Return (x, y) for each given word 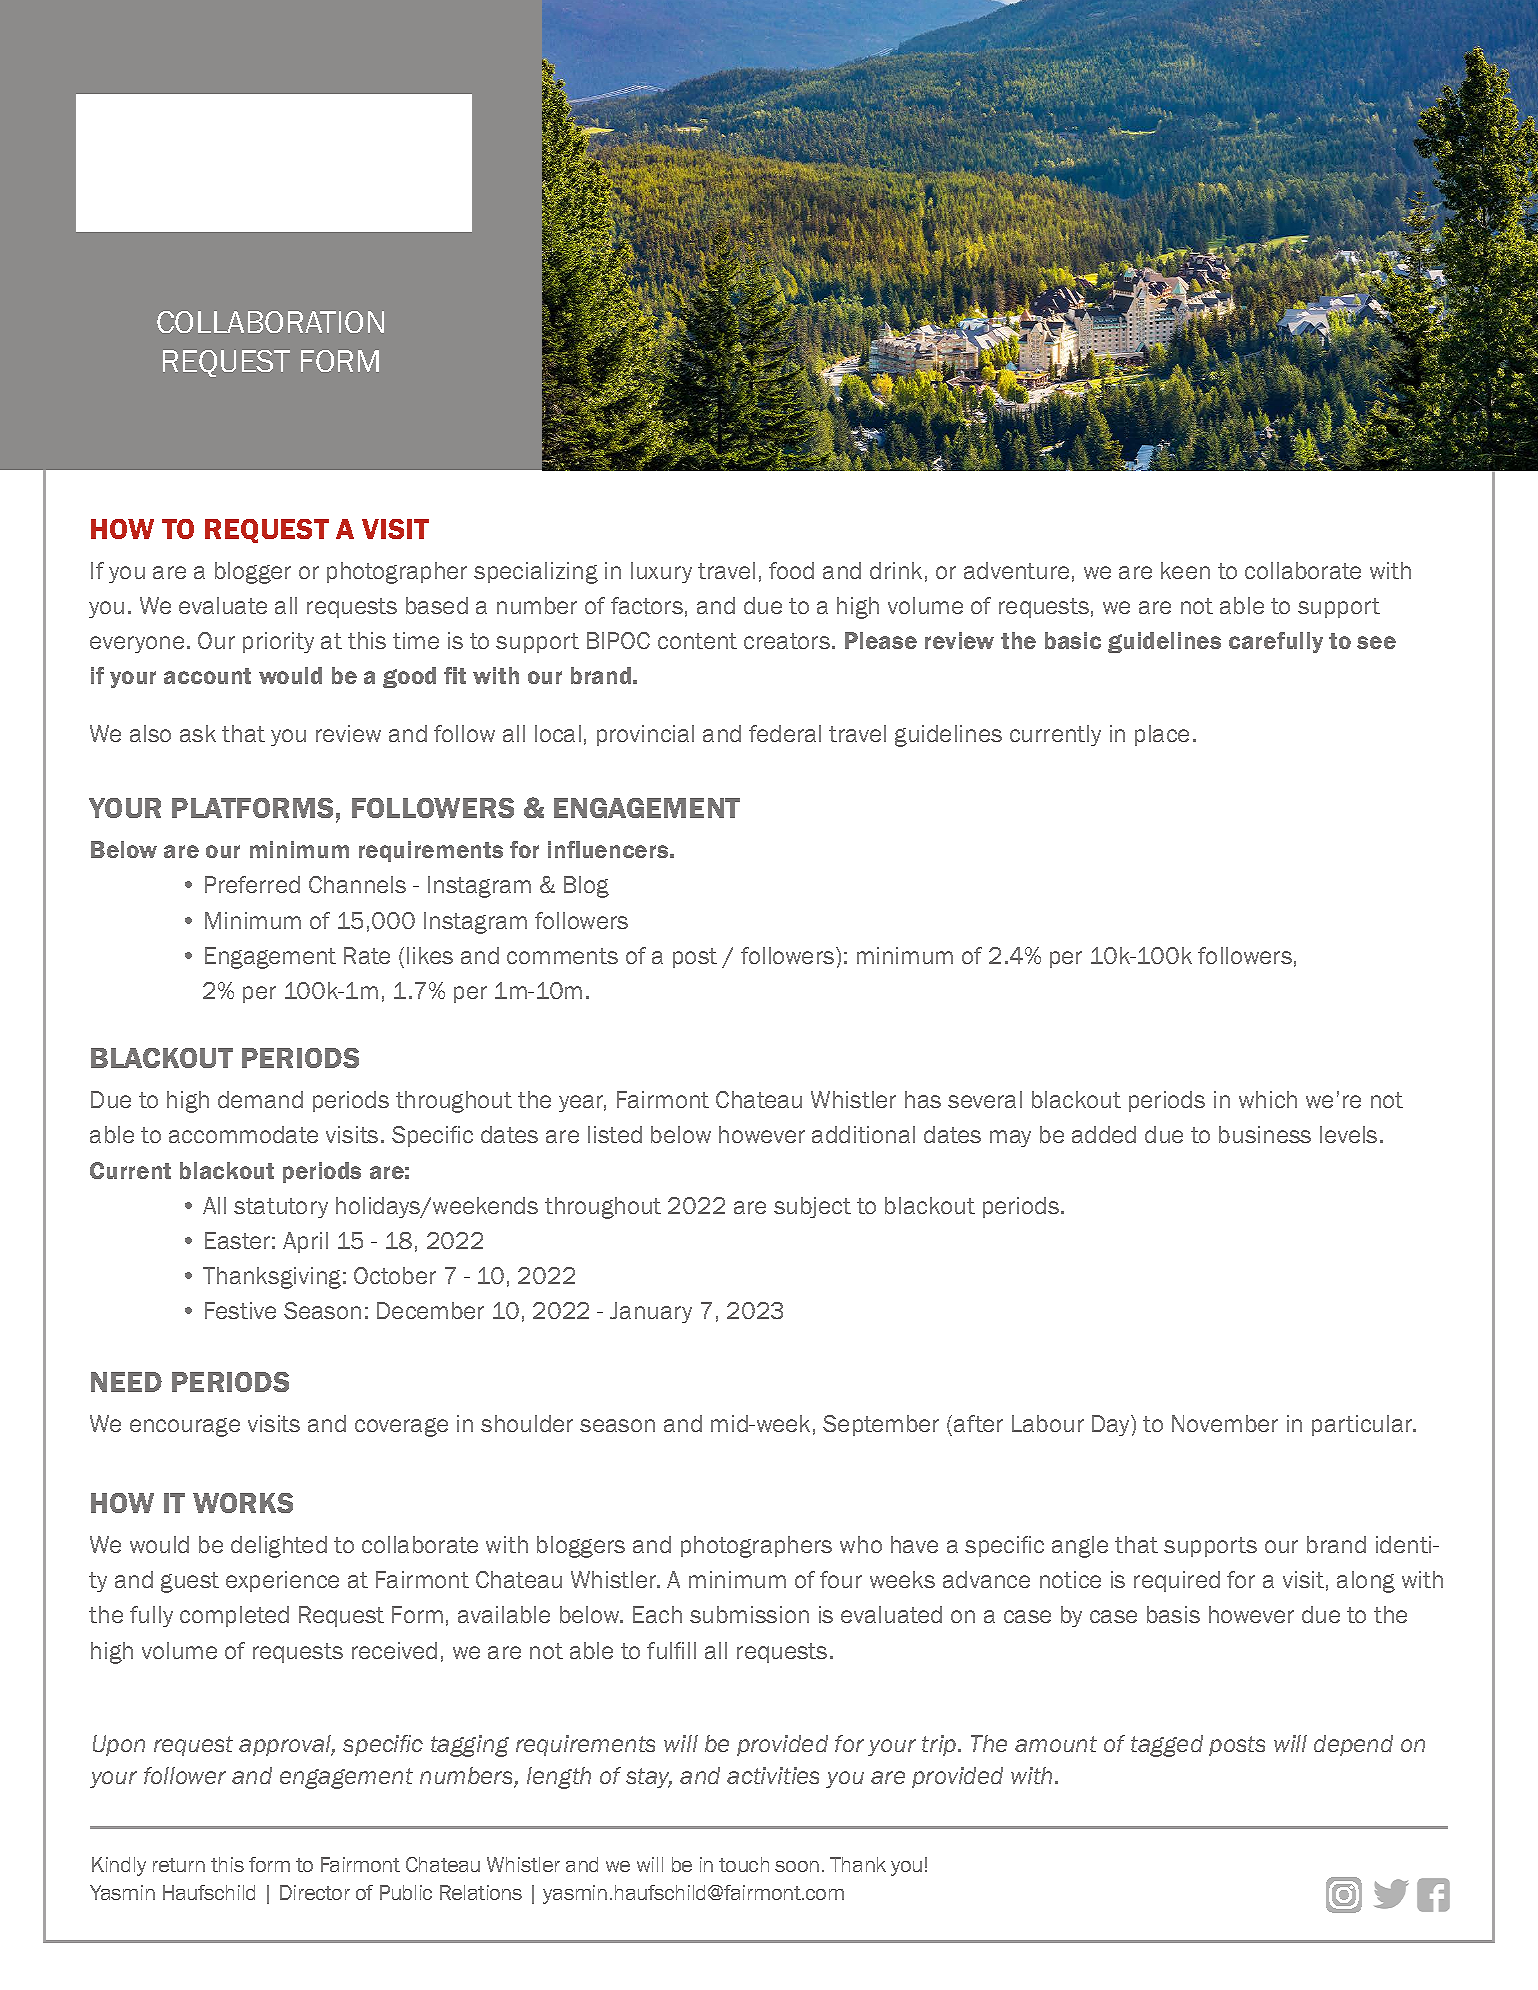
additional (863, 1134)
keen (1185, 570)
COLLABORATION (270, 322)
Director (315, 1892)
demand (260, 1099)
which (1268, 1099)
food (791, 570)
